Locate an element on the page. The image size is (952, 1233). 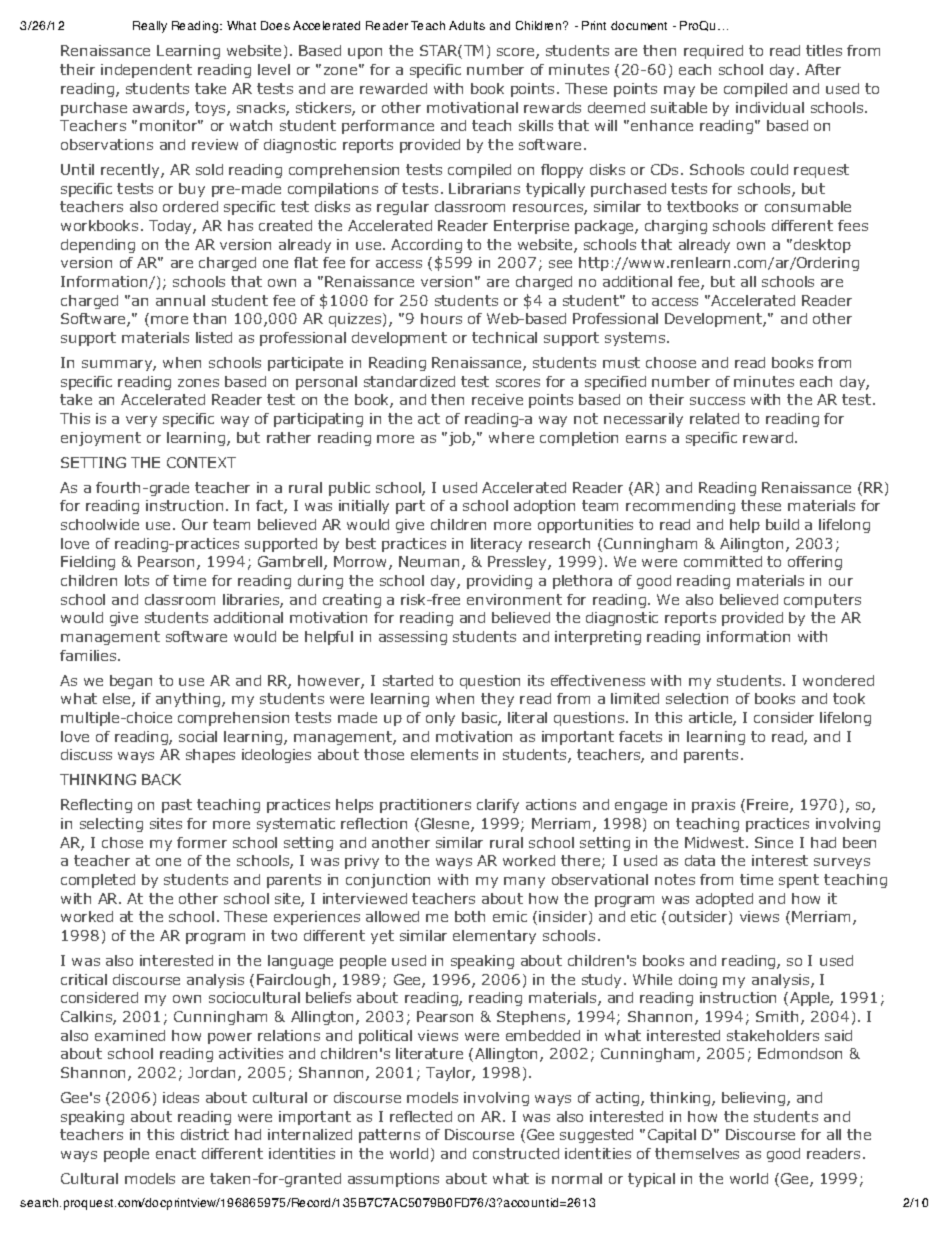
hours is located at coordinates (441, 318).
